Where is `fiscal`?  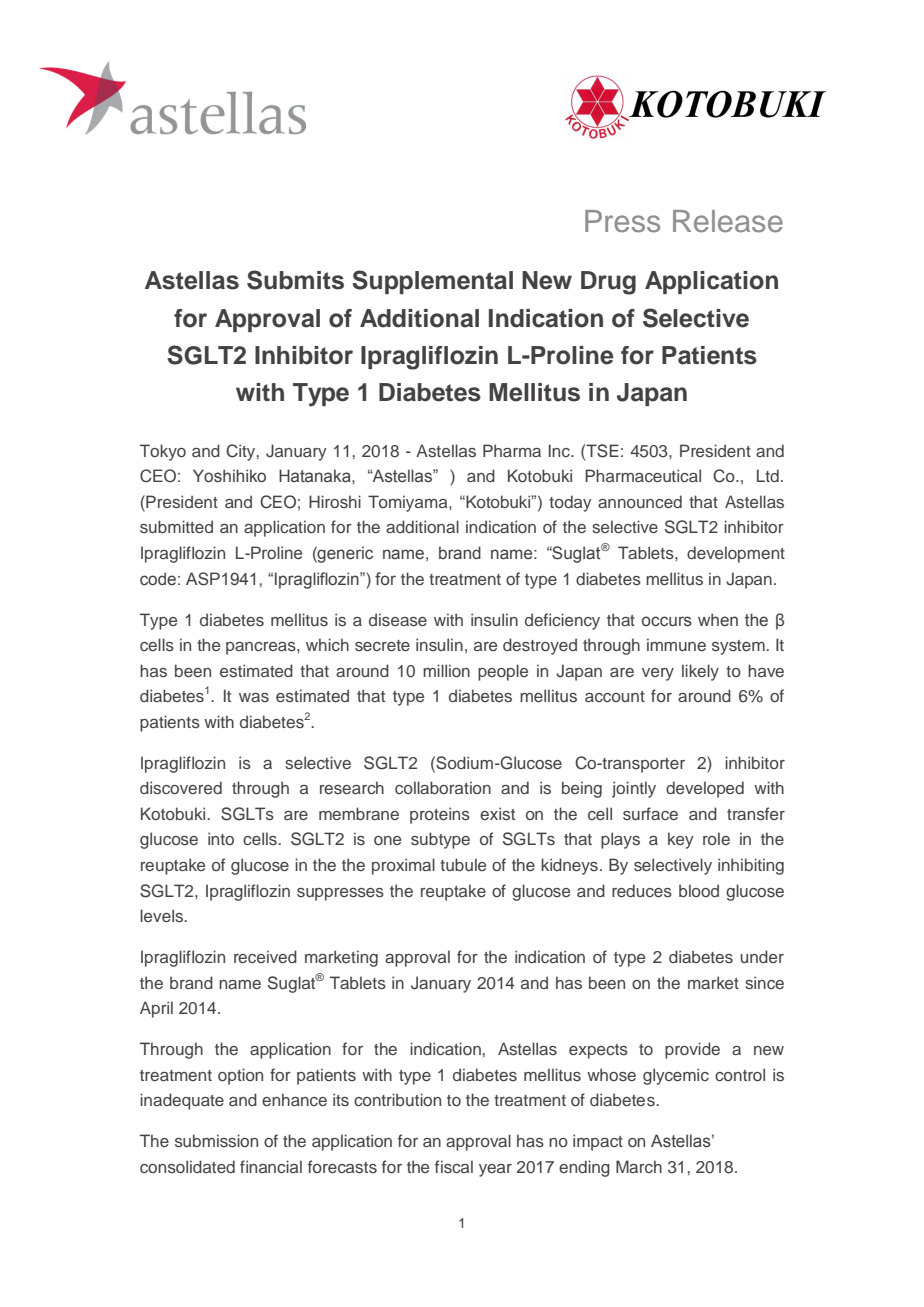 fiscal is located at coordinates (454, 1166).
